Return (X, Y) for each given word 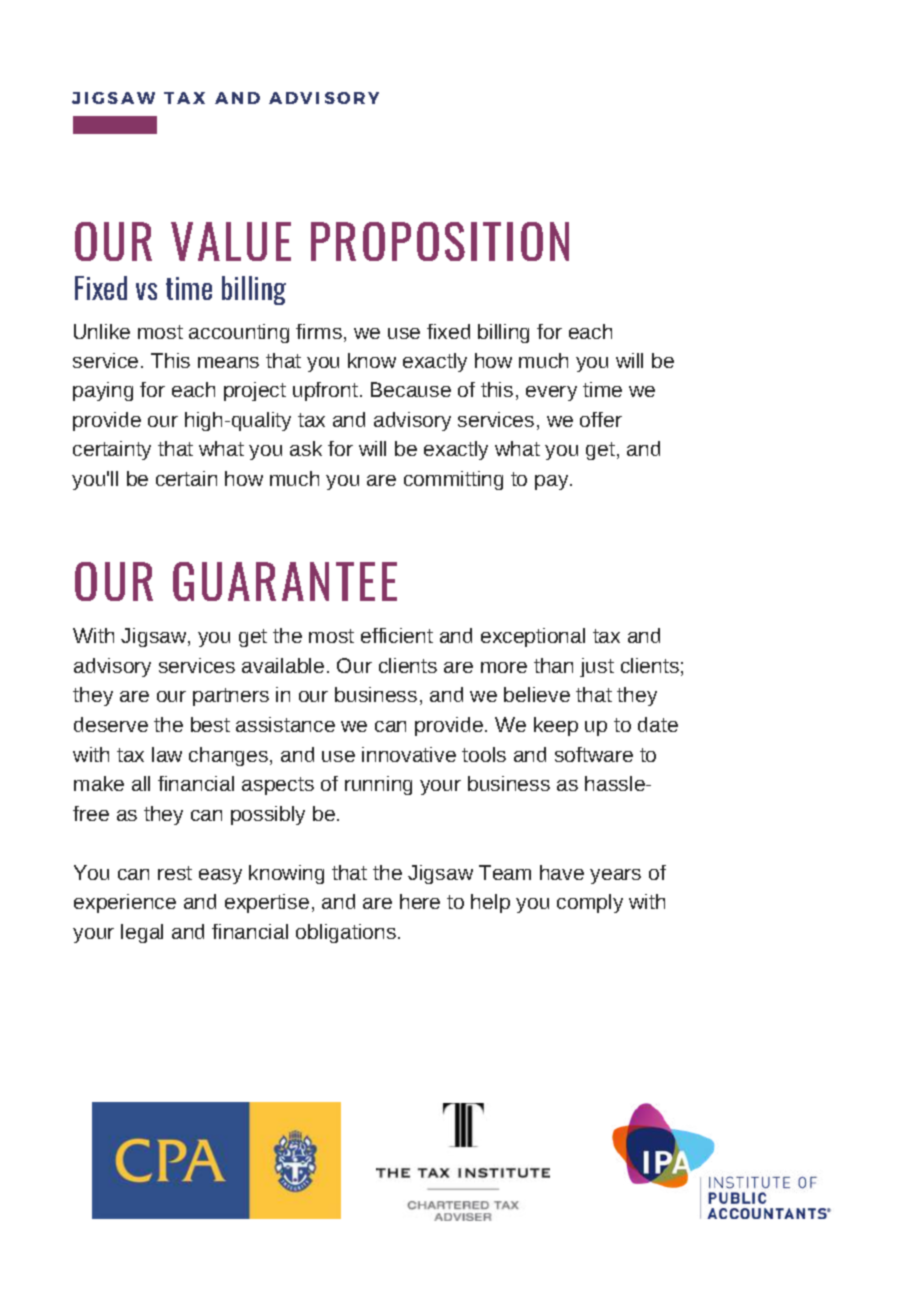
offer (601, 419)
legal (142, 933)
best (210, 724)
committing (453, 480)
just (597, 667)
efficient (397, 635)
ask (306, 448)
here (420, 901)
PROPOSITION (440, 241)
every (551, 393)
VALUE (231, 241)
